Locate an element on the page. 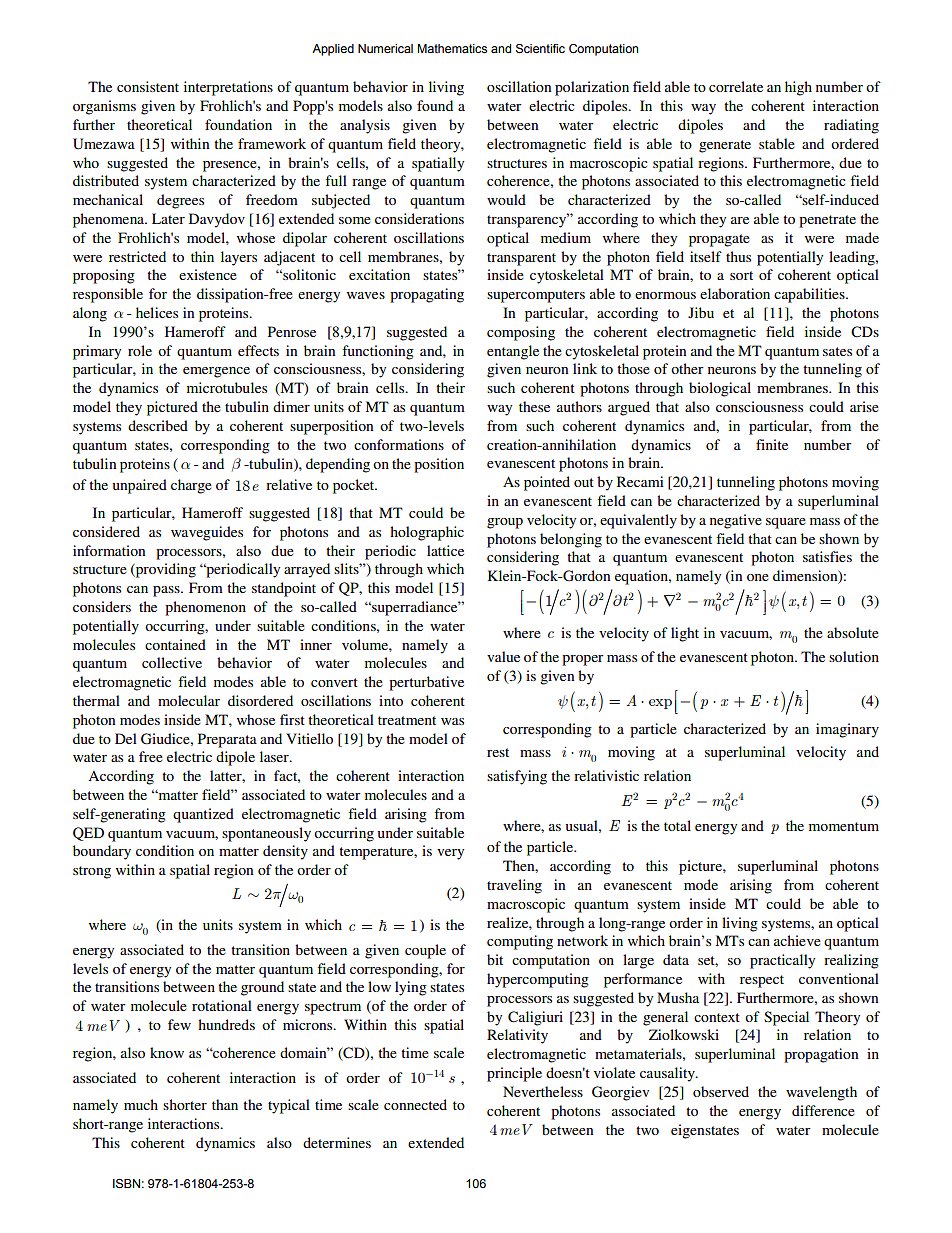  phenomenon is located at coordinates (205, 608).
